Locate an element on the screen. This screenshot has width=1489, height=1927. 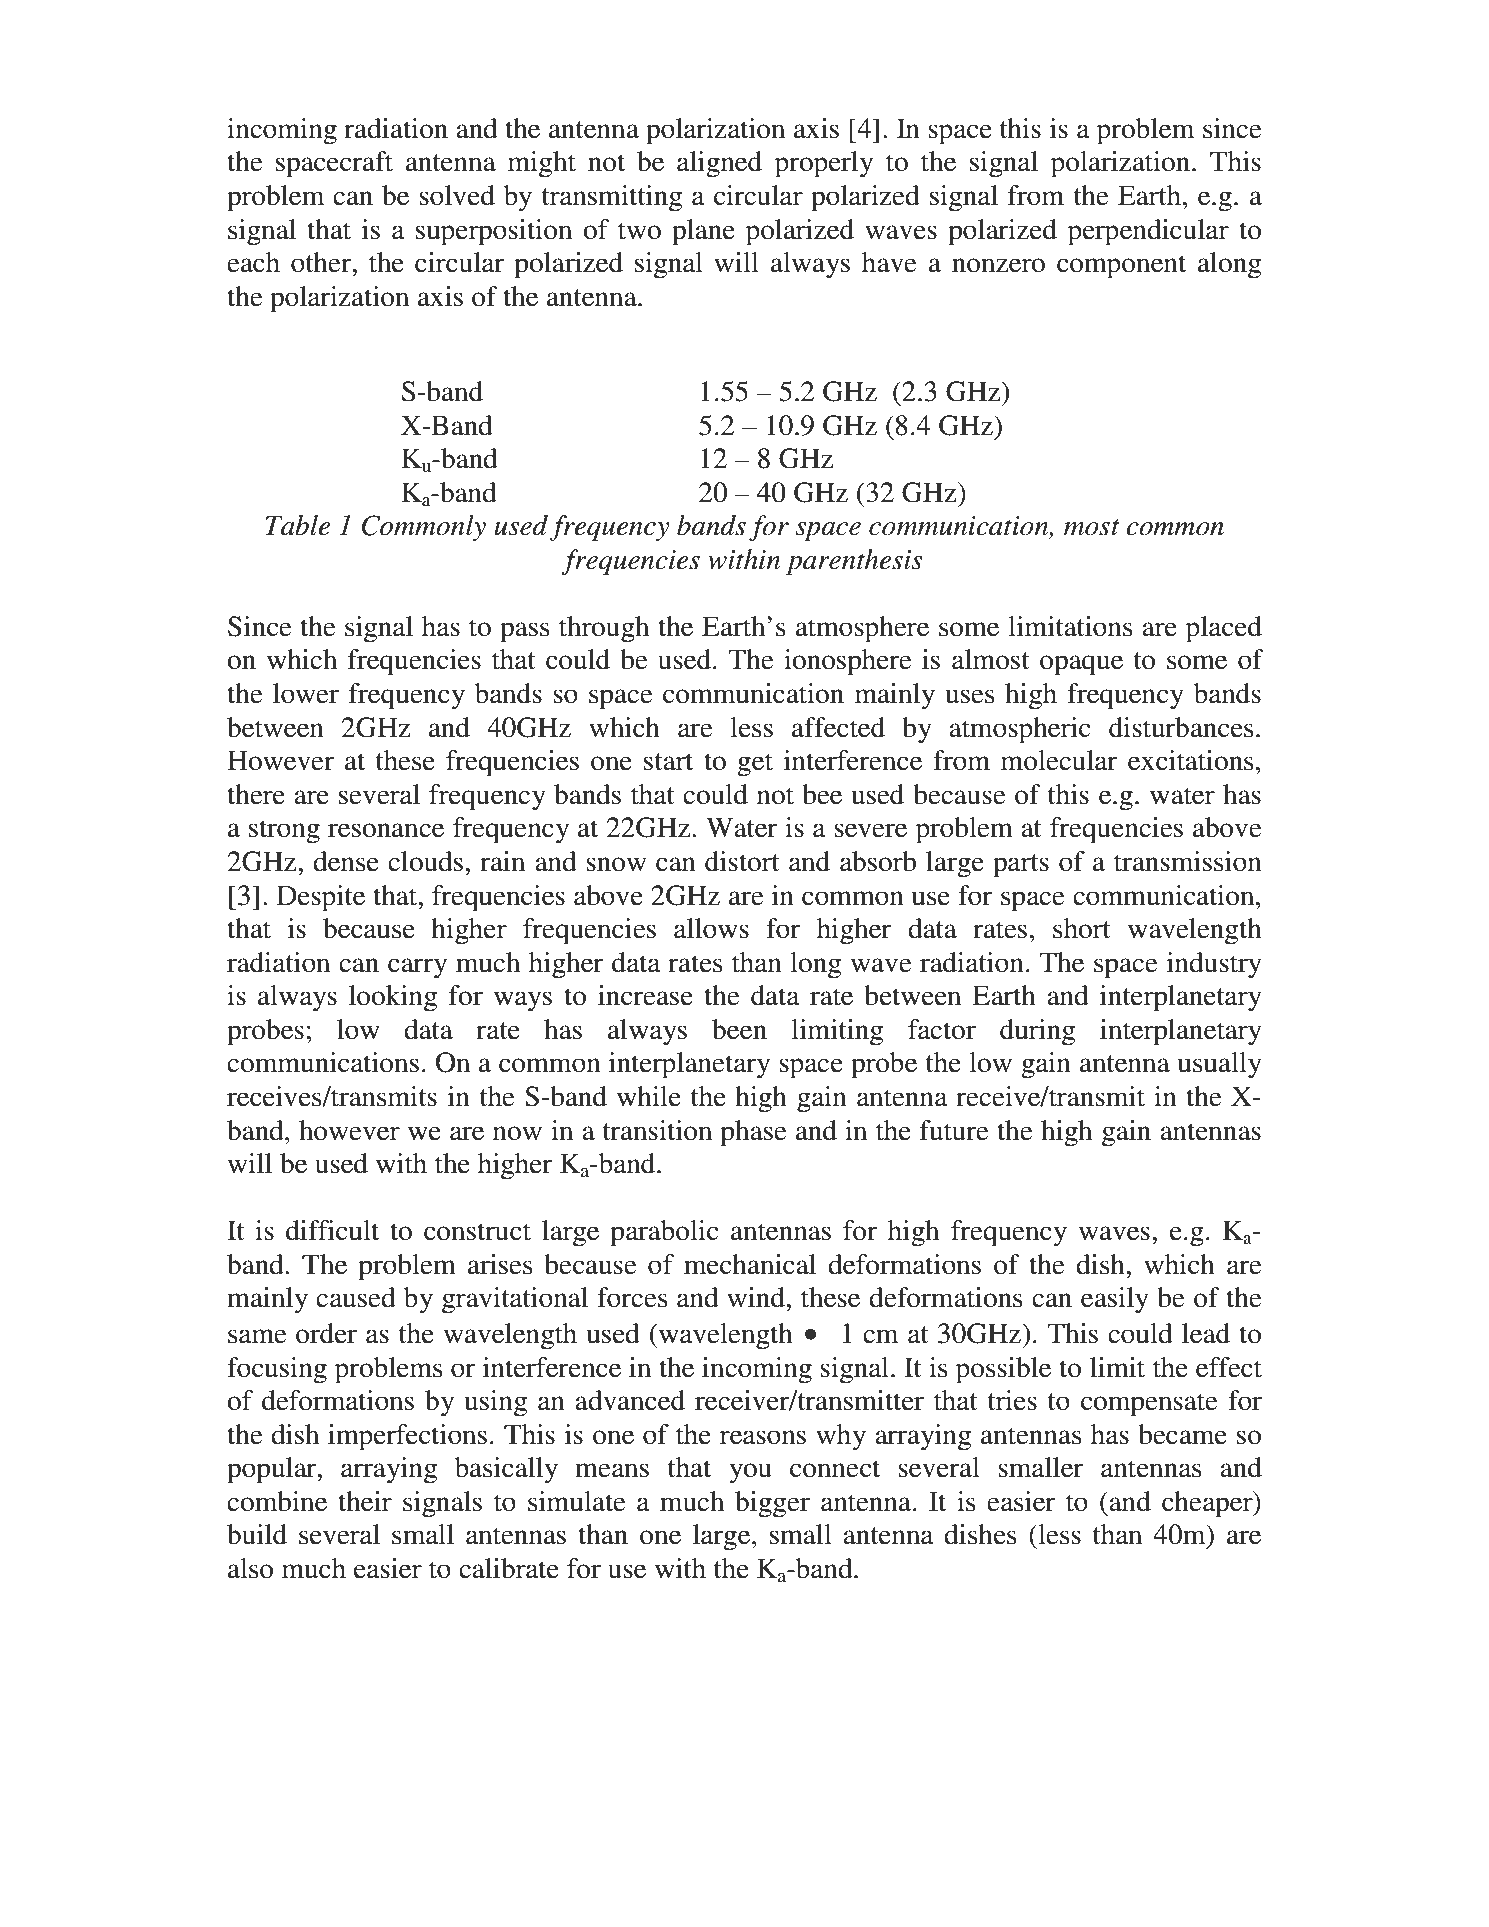
phase is located at coordinates (753, 1133).
